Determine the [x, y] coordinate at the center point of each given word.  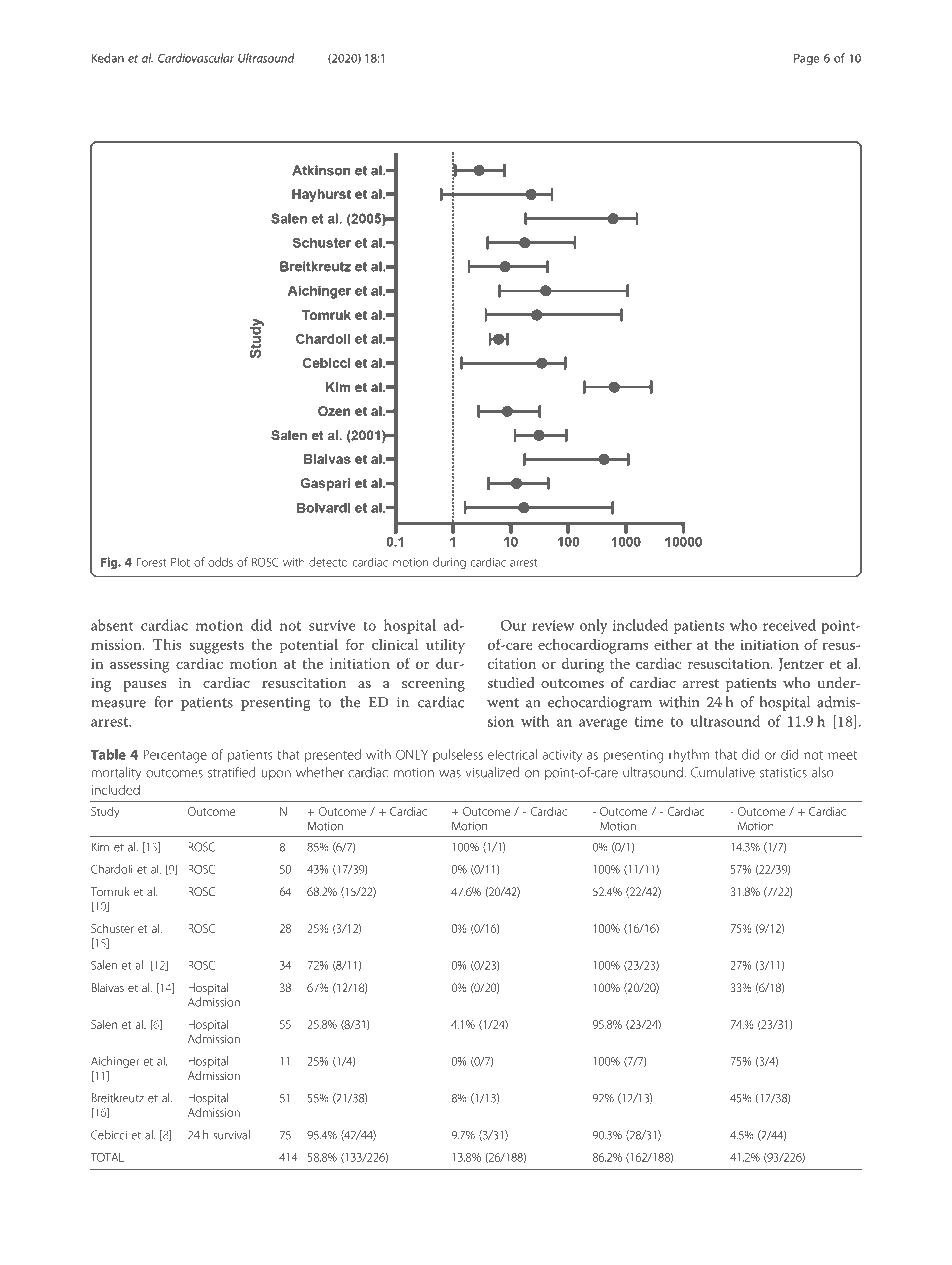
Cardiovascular [196, 58]
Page [806, 59]
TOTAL [107, 1157]
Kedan [107, 58]
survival [232, 1135]
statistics [783, 773]
